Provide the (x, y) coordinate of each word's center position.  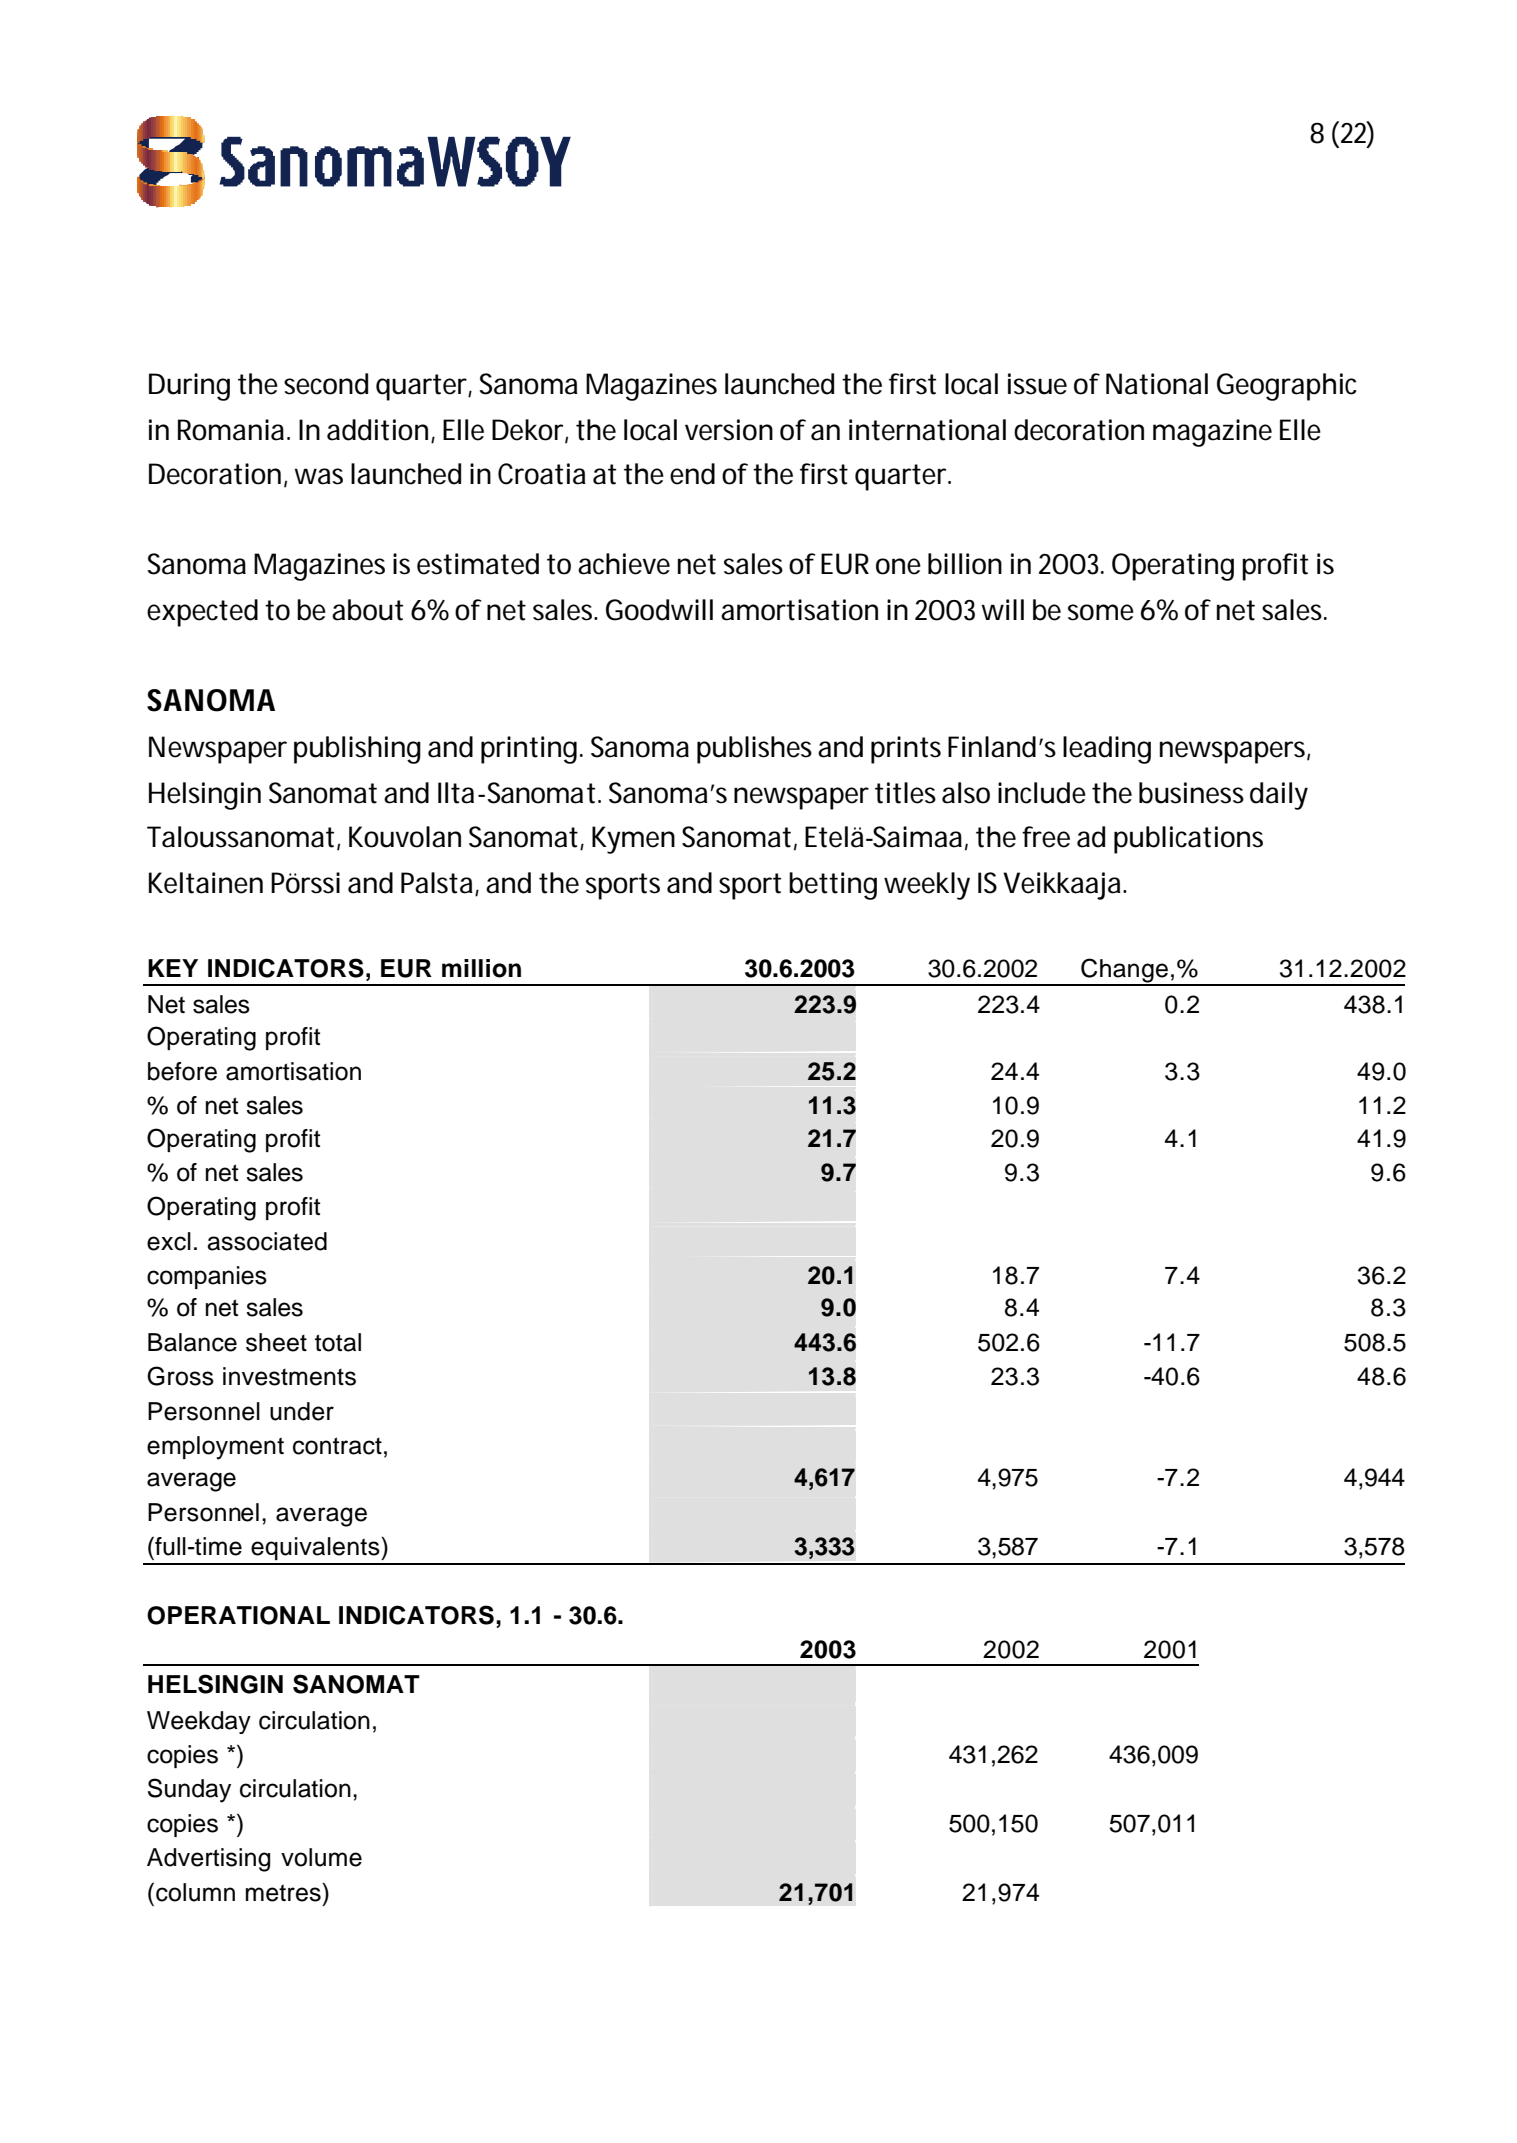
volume (321, 1857)
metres (284, 1892)
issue (1037, 384)
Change (1124, 971)
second (326, 384)
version (729, 430)
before (182, 1071)
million (481, 968)
